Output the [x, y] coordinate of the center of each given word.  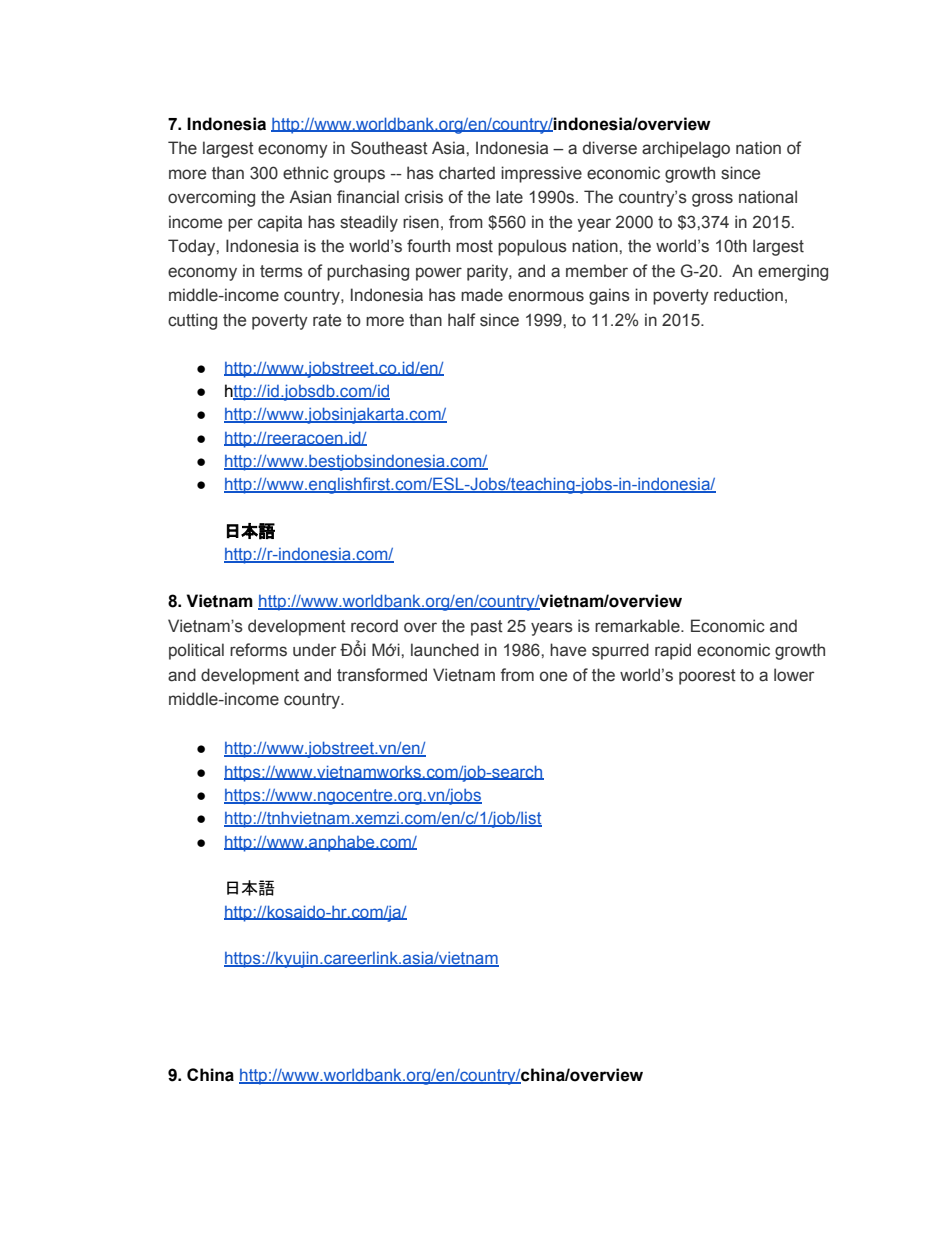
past [487, 628]
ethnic [306, 173]
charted [467, 173]
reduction [748, 295]
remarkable [638, 626]
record [374, 626]
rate [327, 320]
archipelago [686, 149]
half [462, 320]
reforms [258, 650]
